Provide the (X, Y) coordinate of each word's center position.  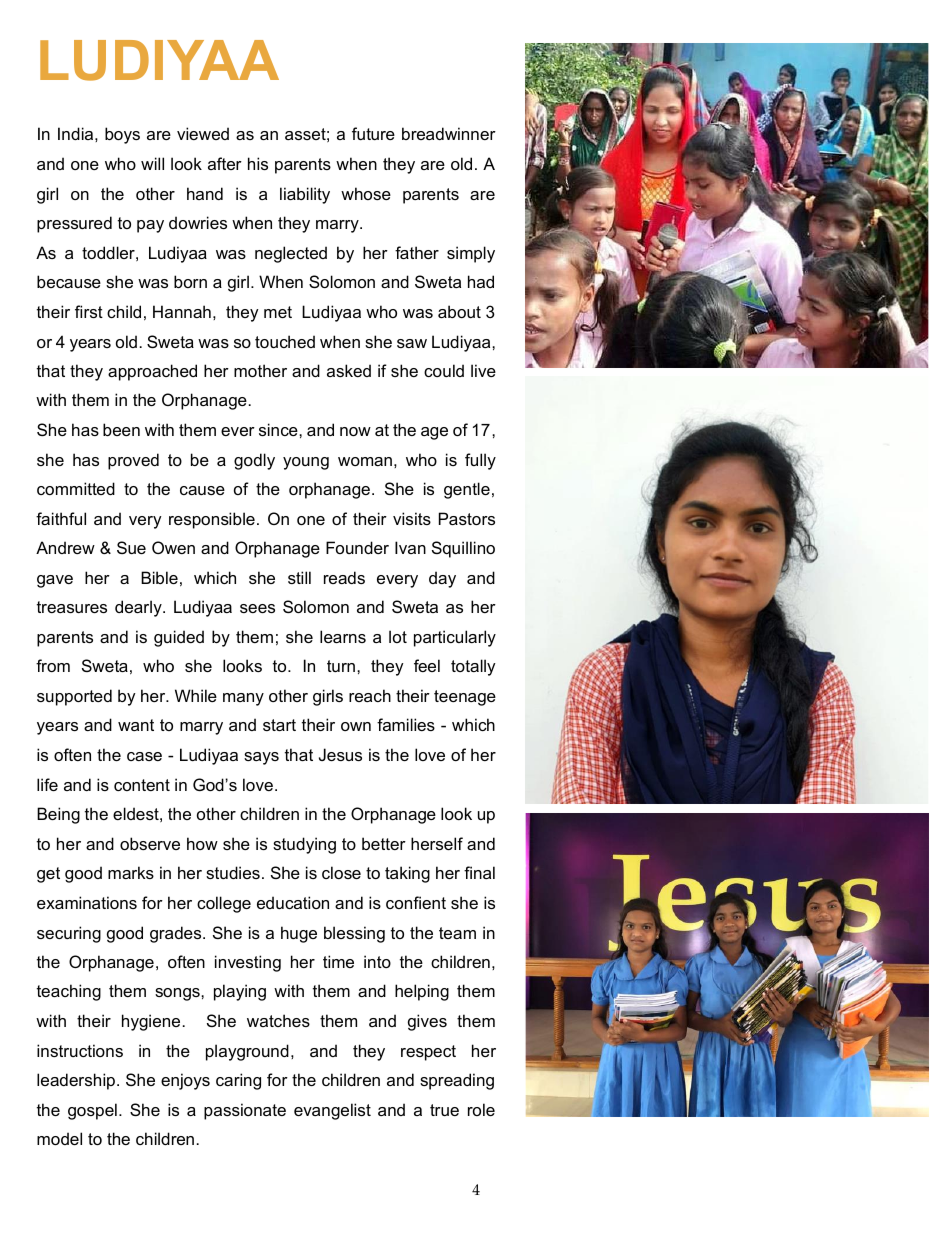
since (279, 429)
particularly (455, 638)
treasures (72, 607)
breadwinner (449, 133)
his (258, 163)
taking (407, 874)
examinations (87, 902)
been (121, 429)
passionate (245, 1111)
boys (122, 135)
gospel (92, 1111)
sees (257, 608)
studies (233, 872)
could (444, 370)
